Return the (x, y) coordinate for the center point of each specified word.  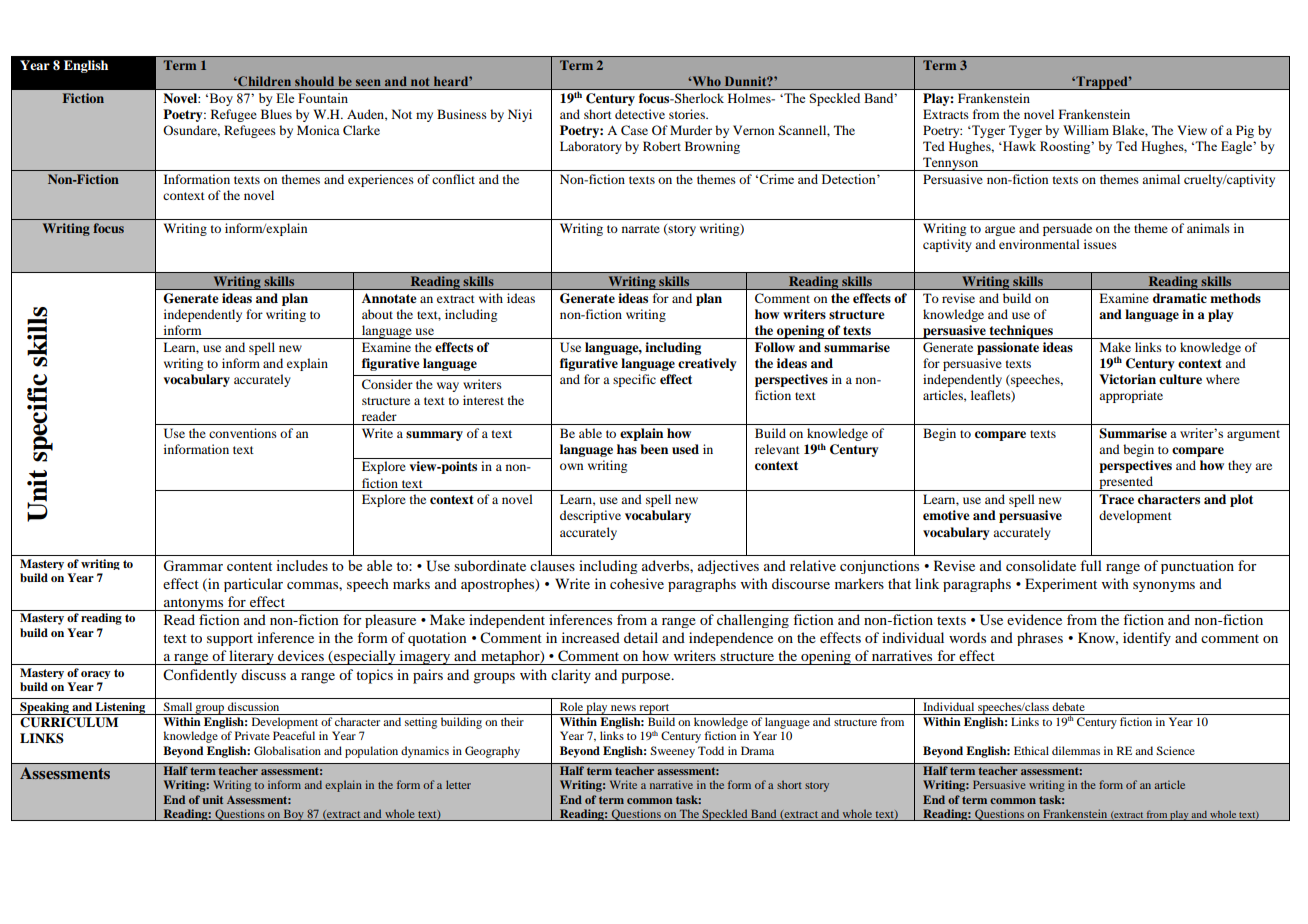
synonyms (1164, 587)
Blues (276, 114)
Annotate (389, 298)
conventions (243, 433)
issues (1100, 244)
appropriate (1131, 396)
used (685, 449)
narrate (641, 229)
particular (253, 585)
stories (688, 114)
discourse (801, 583)
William (1086, 130)
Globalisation (287, 750)
